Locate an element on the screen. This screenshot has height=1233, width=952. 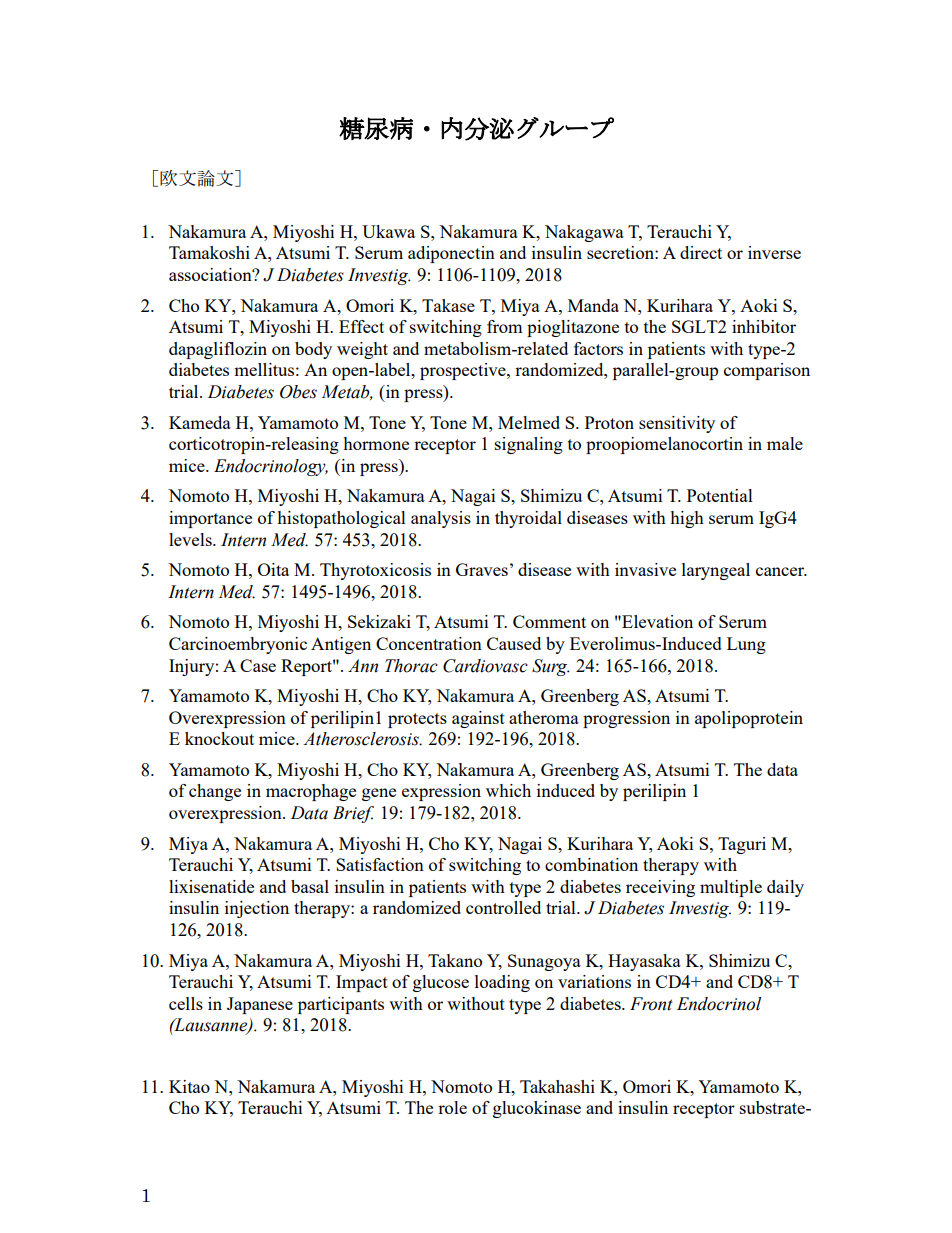
Case is located at coordinates (258, 665).
